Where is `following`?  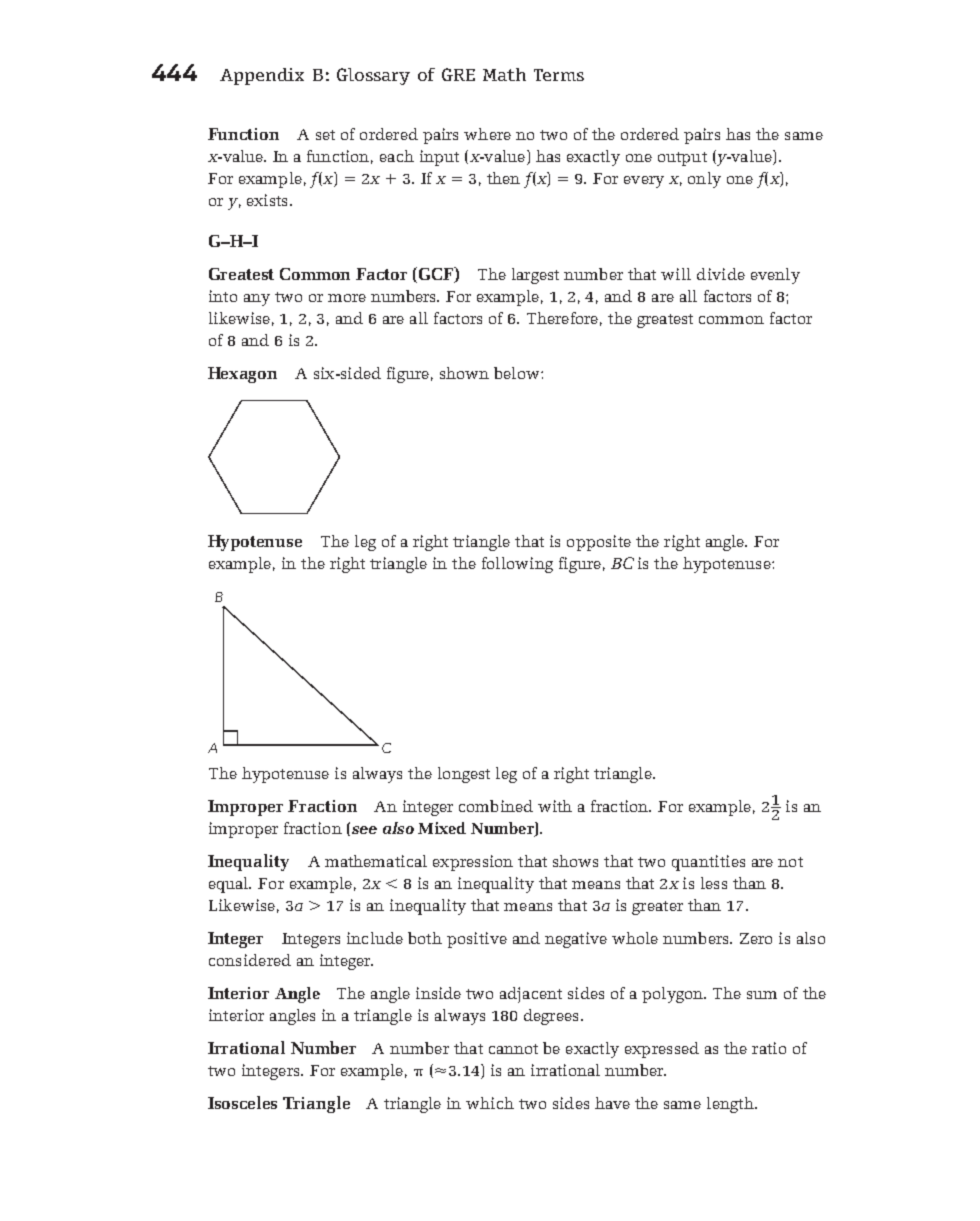 following is located at coordinates (517, 565).
